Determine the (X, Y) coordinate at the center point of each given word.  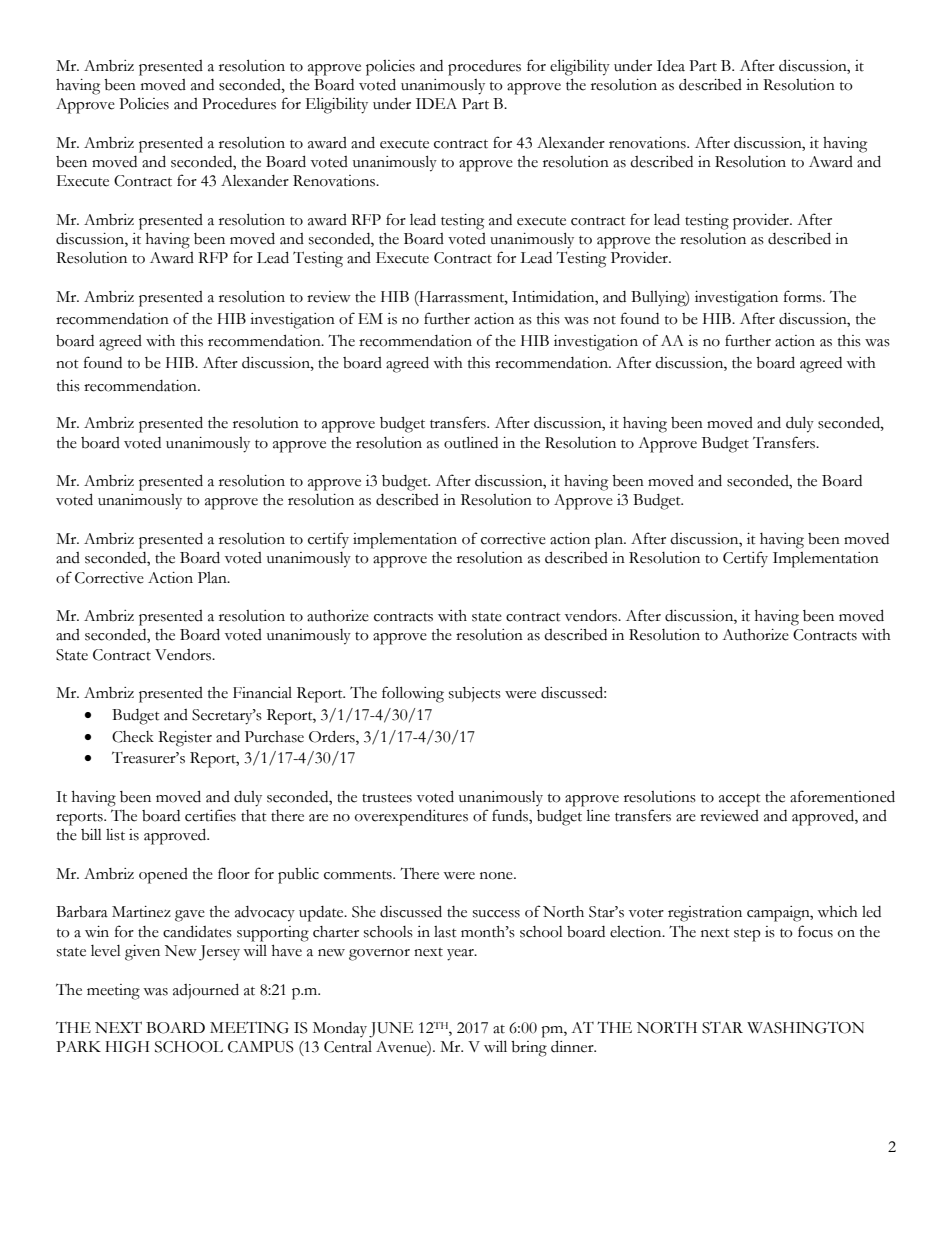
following (413, 694)
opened (163, 876)
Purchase (274, 737)
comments (359, 875)
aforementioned (842, 796)
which (837, 912)
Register (185, 739)
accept (740, 800)
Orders (333, 736)
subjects (475, 694)
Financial (262, 693)
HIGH (127, 1047)
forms (804, 296)
